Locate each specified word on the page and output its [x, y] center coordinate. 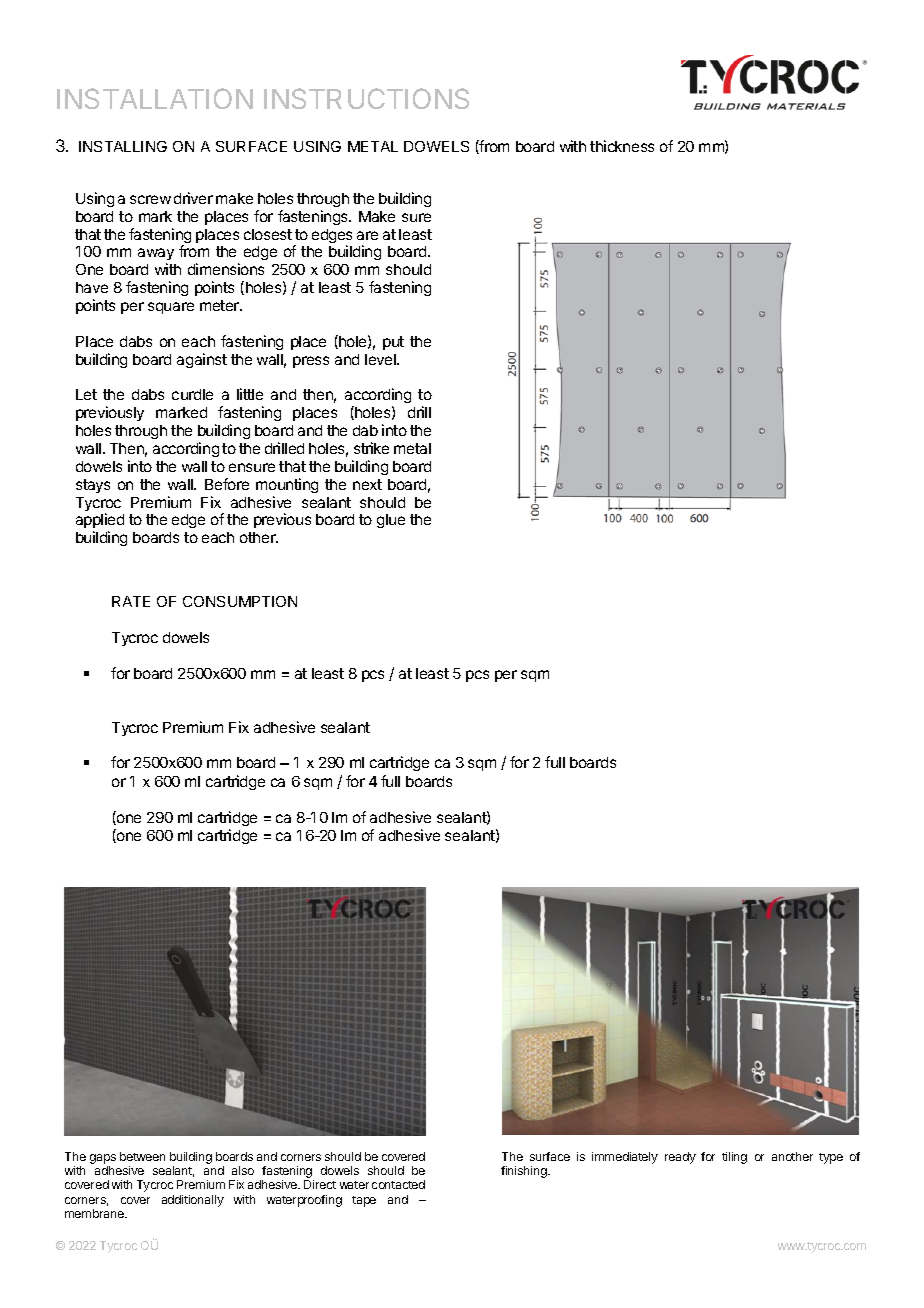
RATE [131, 601]
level [381, 359]
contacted [398, 1184]
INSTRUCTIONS [366, 98]
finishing [525, 1172]
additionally [193, 1201]
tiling [734, 1158]
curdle [192, 394]
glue [391, 521]
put [393, 343]
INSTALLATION [155, 98]
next [367, 484]
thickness [622, 146]
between [142, 1156]
